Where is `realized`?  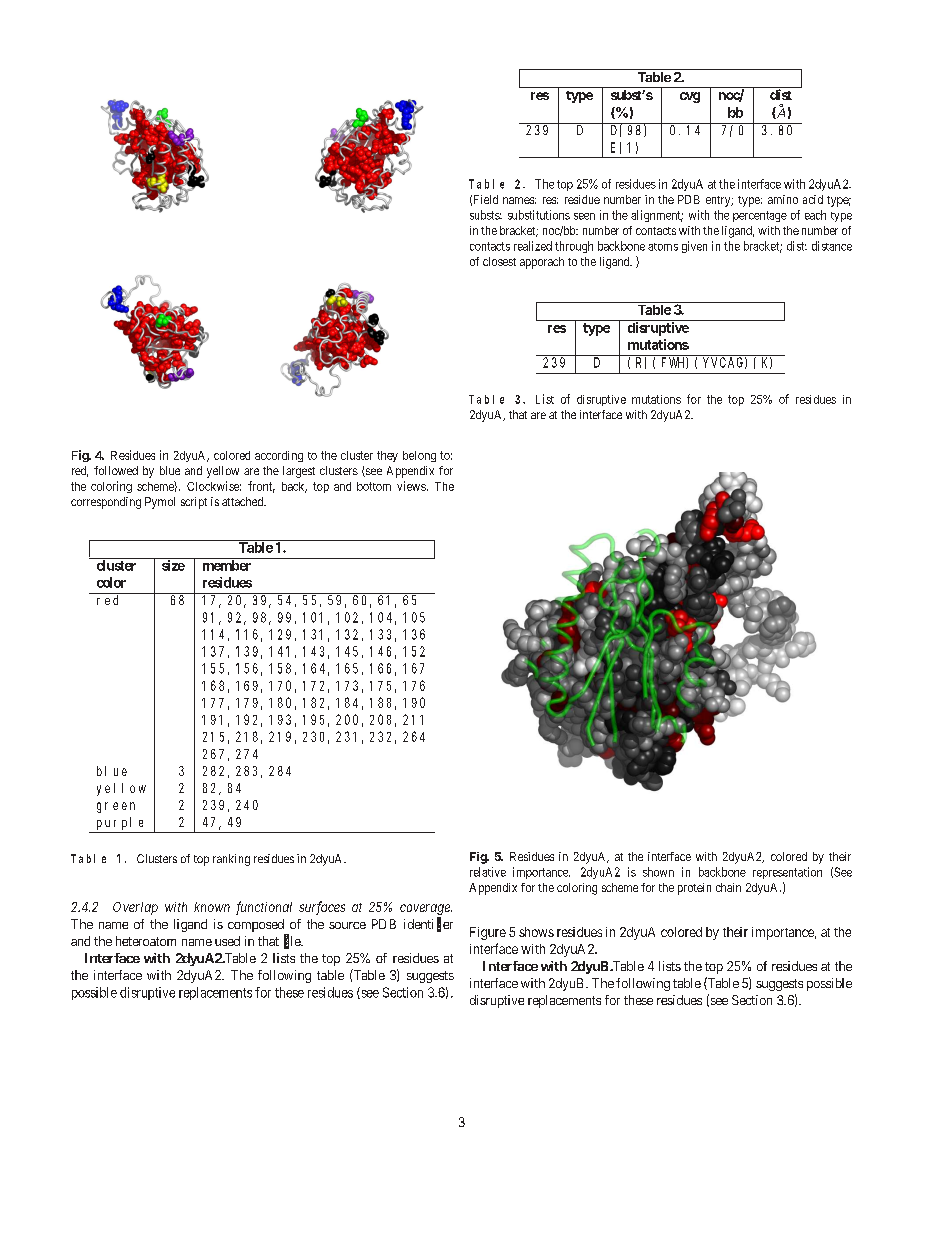 realized is located at coordinates (533, 246).
